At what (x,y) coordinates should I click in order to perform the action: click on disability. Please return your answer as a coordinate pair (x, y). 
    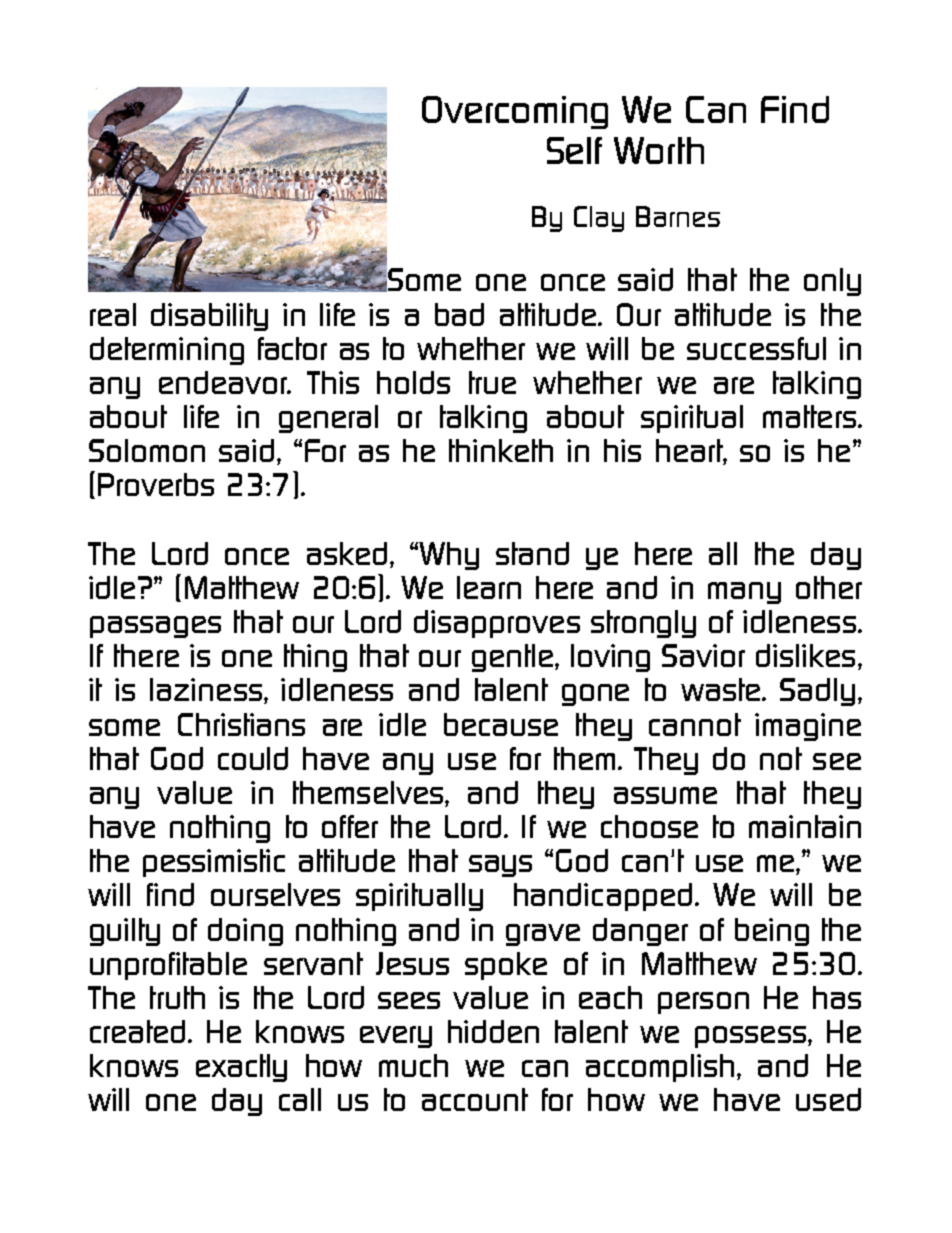
    Looking at the image, I should click on (209, 317).
